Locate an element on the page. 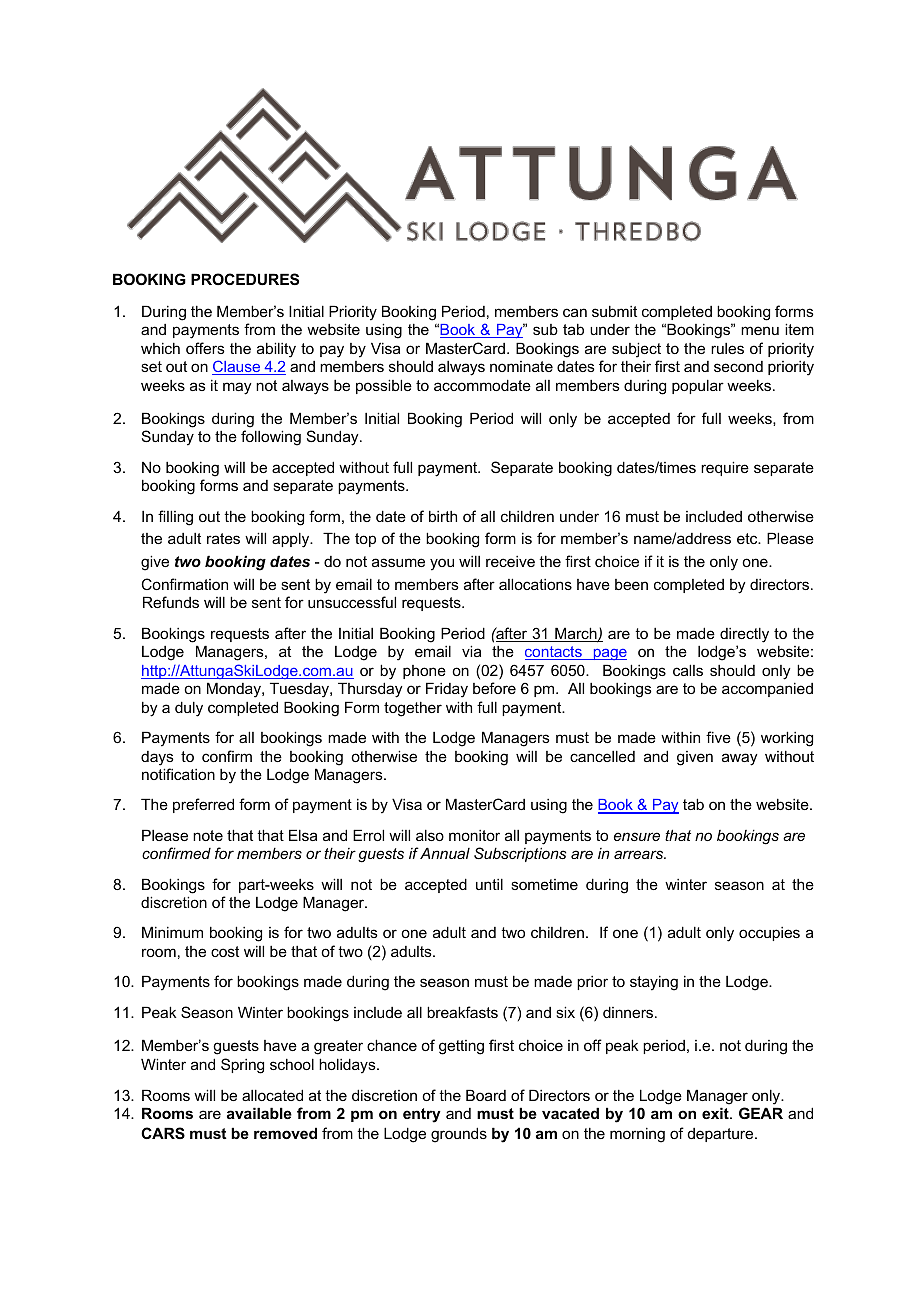  five is located at coordinates (718, 737).
